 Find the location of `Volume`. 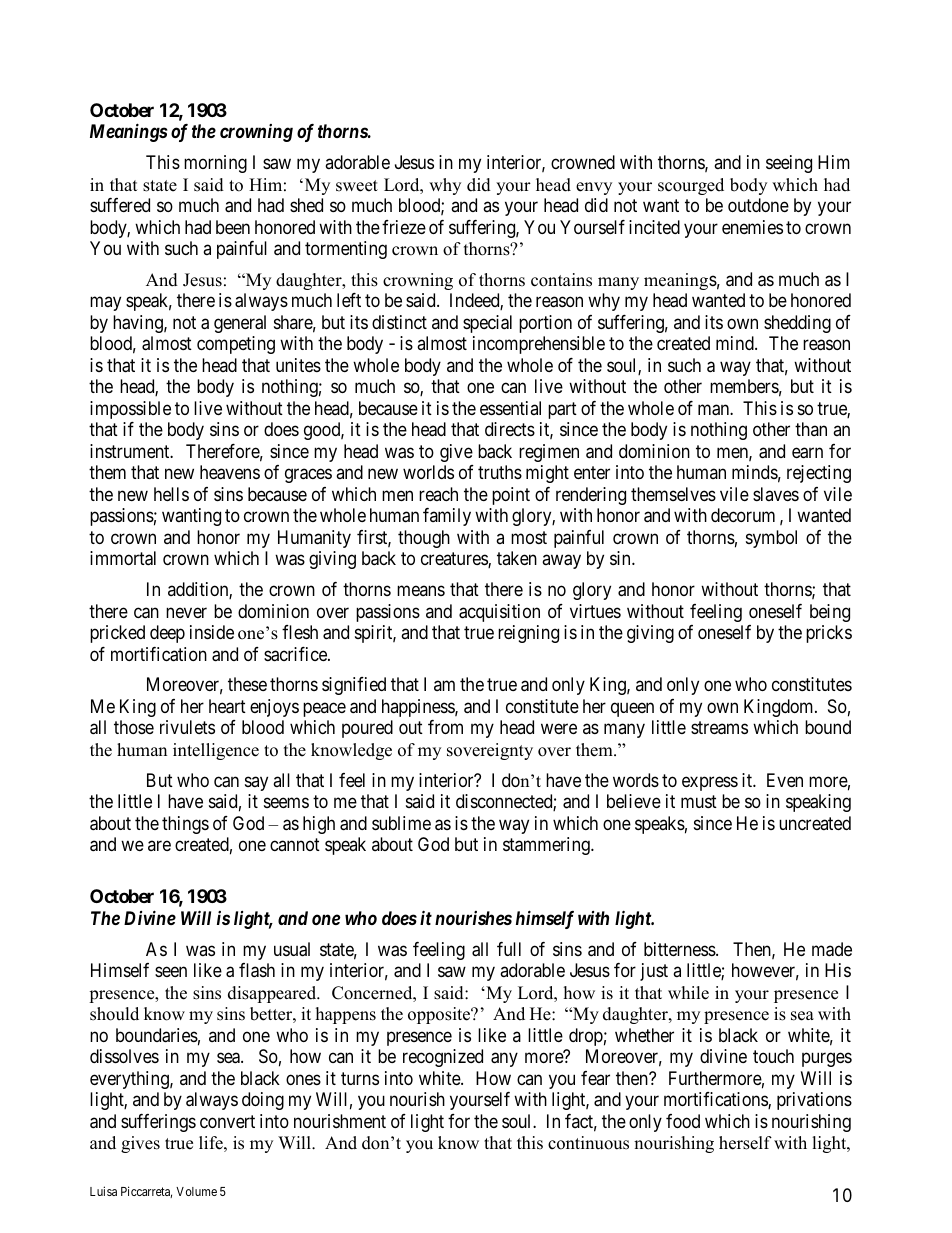

Volume is located at coordinates (196, 1191).
